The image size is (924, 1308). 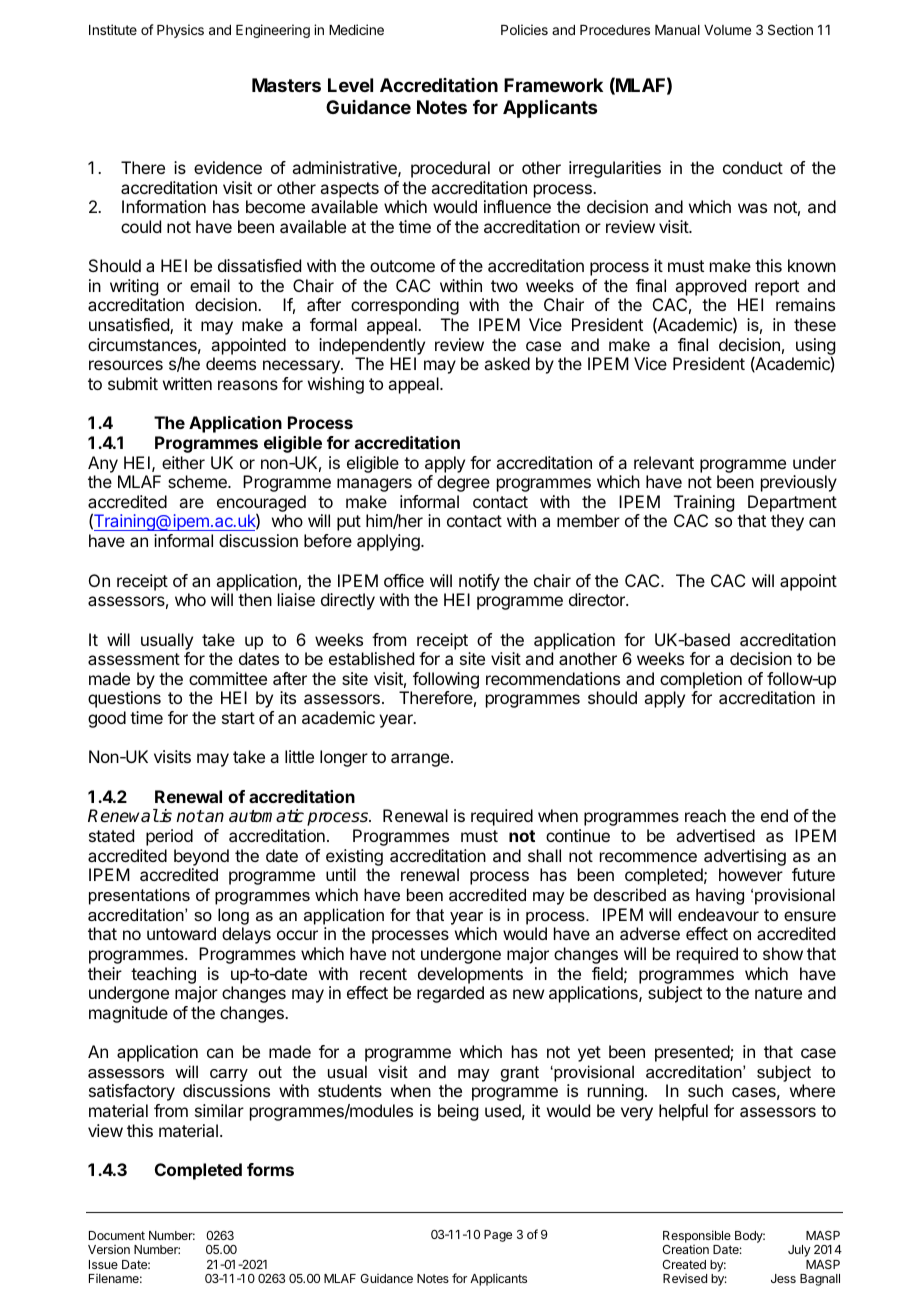 I want to click on Physics, so click(x=180, y=31).
